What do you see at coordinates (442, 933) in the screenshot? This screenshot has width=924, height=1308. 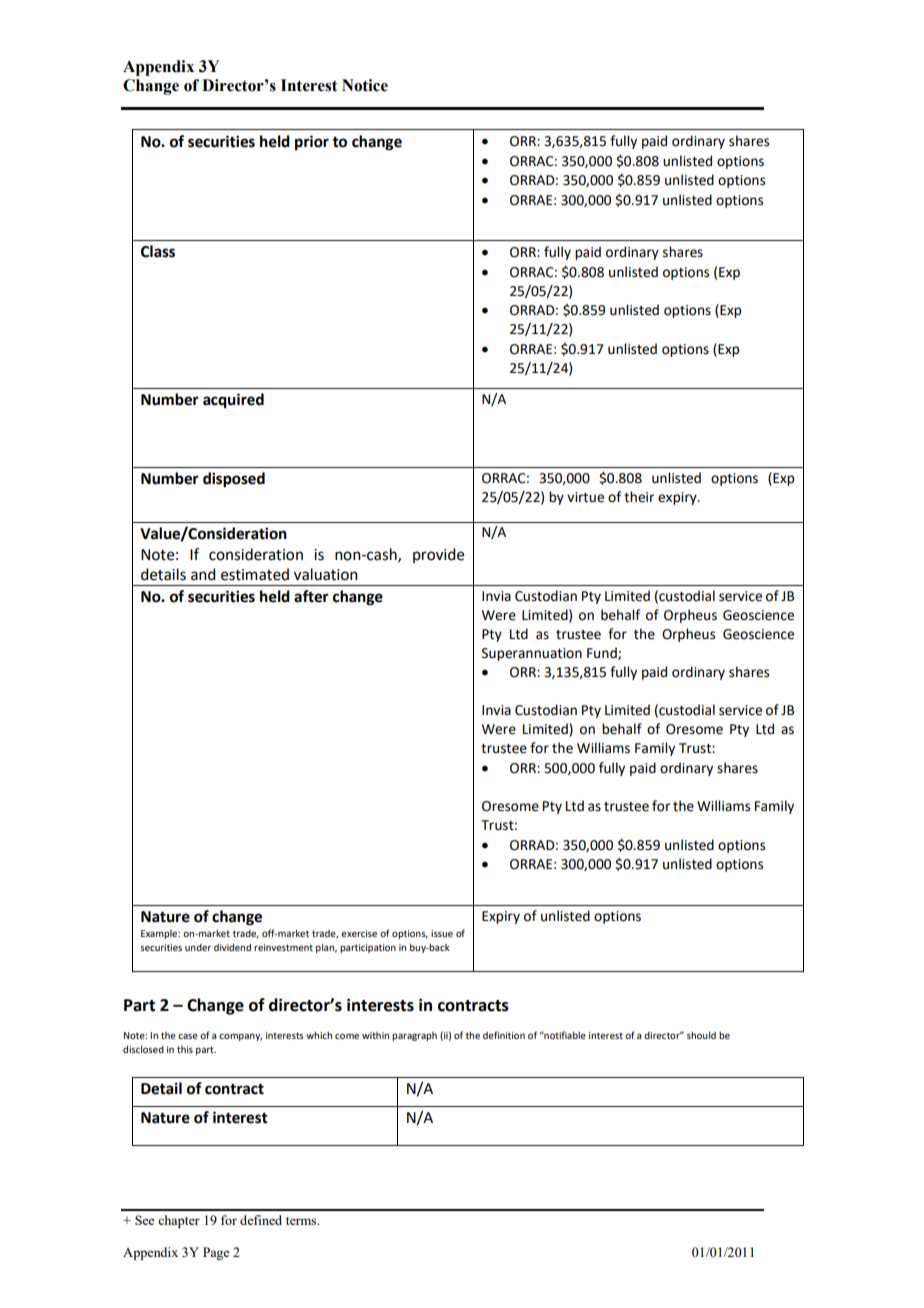 I see `issue` at bounding box center [442, 933].
